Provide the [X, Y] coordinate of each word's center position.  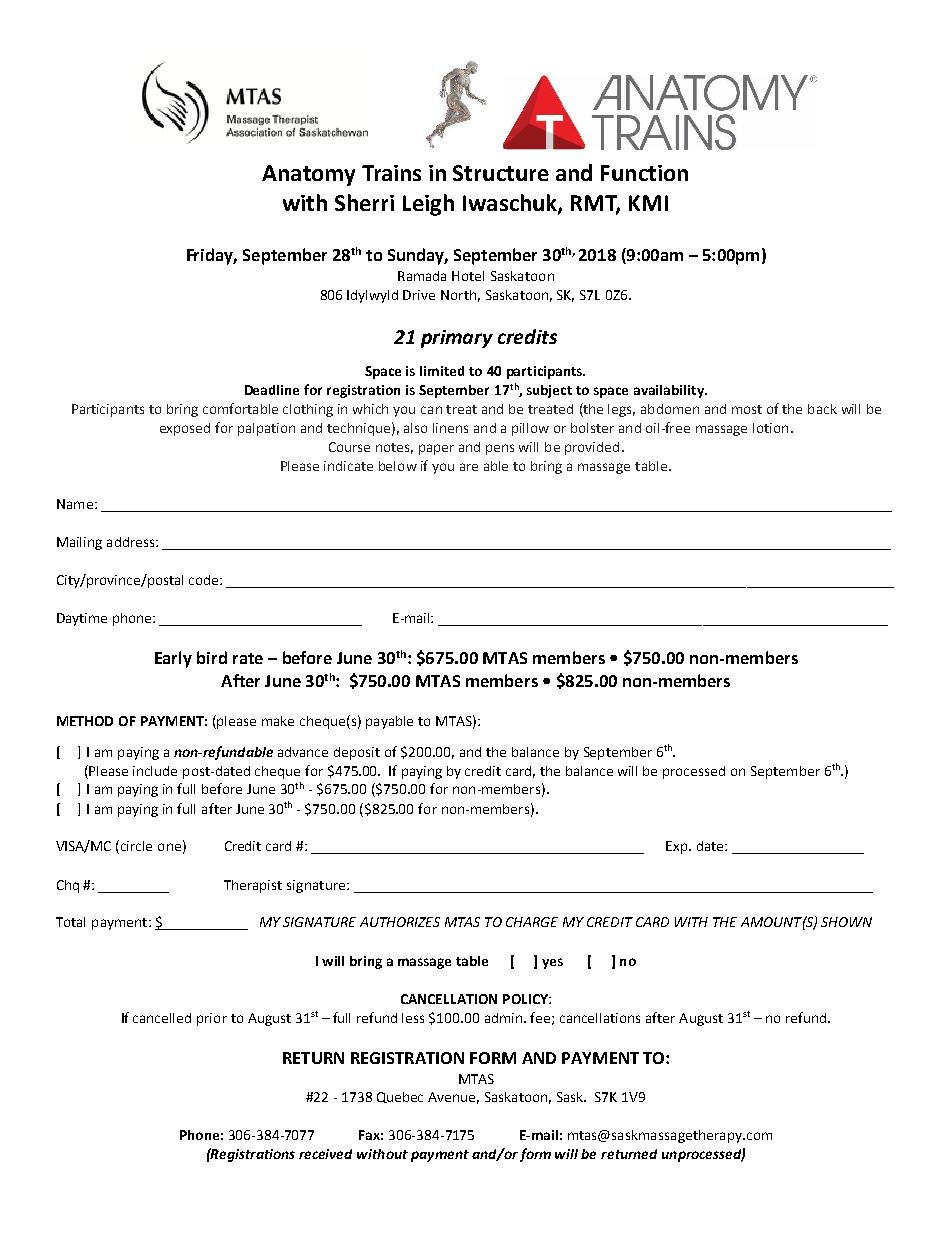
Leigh [428, 205]
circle [136, 846]
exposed [185, 429]
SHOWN [846, 922]
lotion [770, 428]
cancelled [162, 1018]
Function [644, 173]
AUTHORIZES [400, 922]
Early [173, 659]
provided [592, 448]
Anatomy [308, 175]
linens [450, 428]
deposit [357, 753]
